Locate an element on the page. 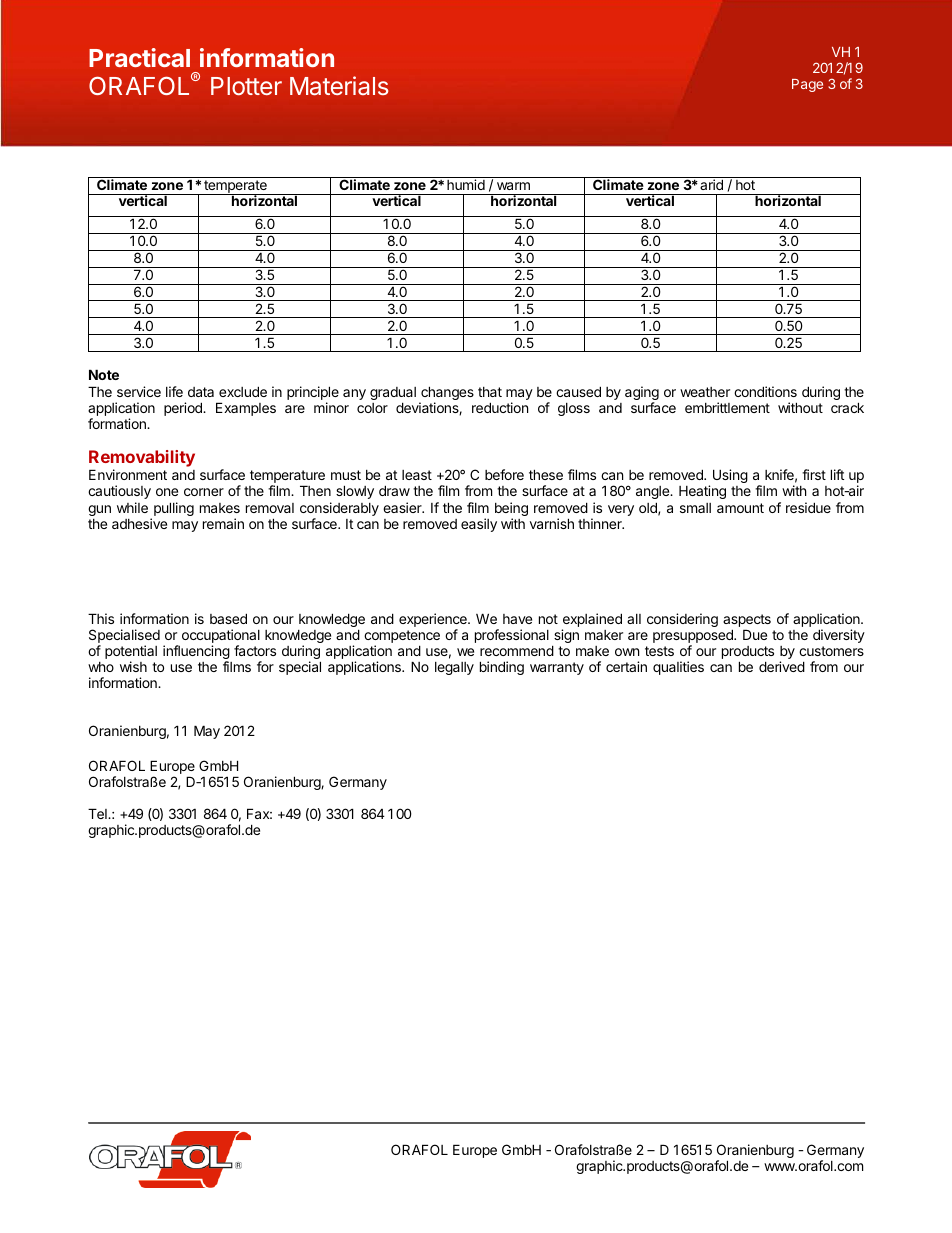  amount is located at coordinates (740, 508).
